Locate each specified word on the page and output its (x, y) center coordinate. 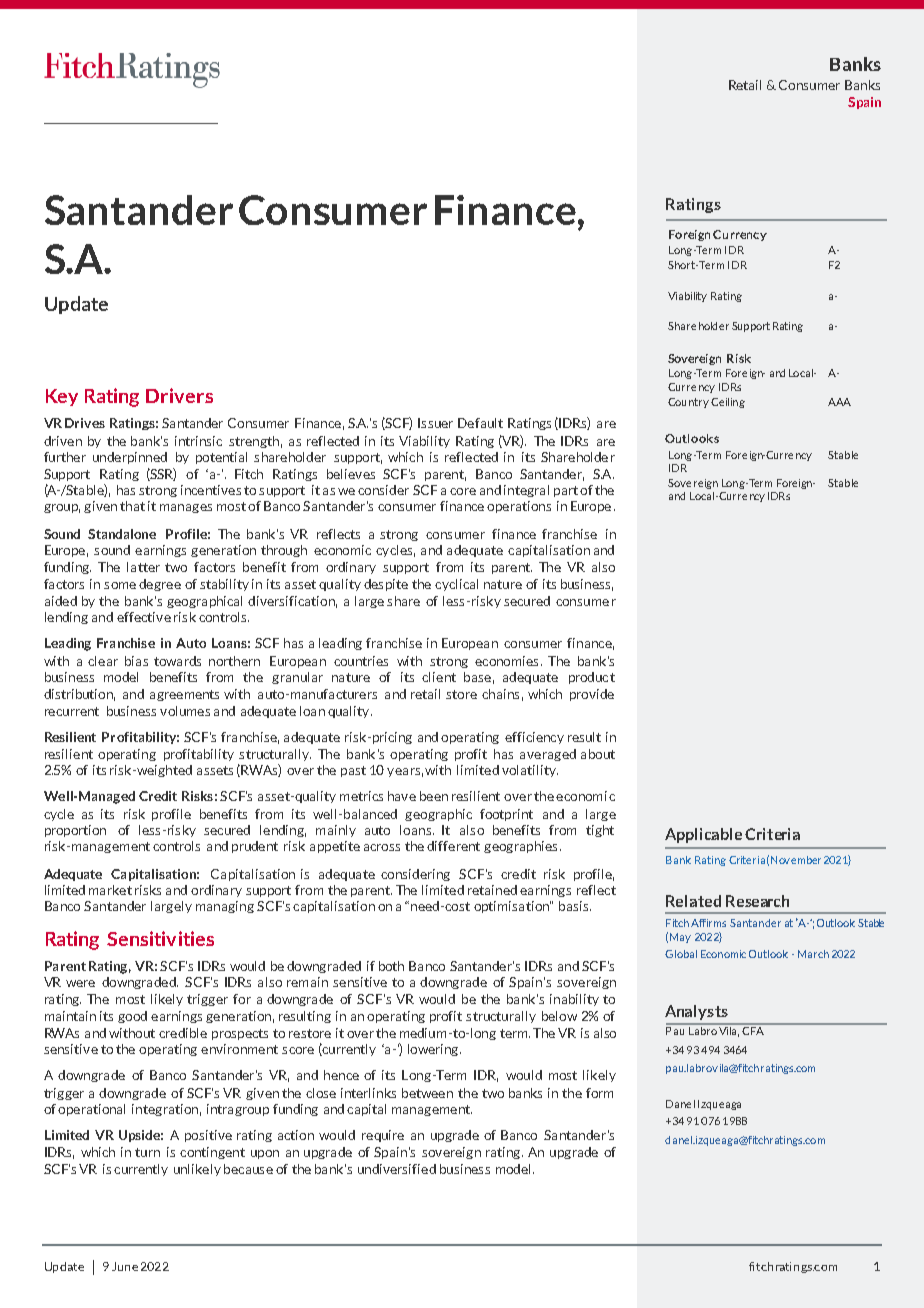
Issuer (435, 423)
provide (592, 695)
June (125, 1266)
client (439, 677)
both (391, 966)
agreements (184, 695)
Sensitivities (160, 938)
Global (681, 954)
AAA (839, 402)
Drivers (179, 395)
